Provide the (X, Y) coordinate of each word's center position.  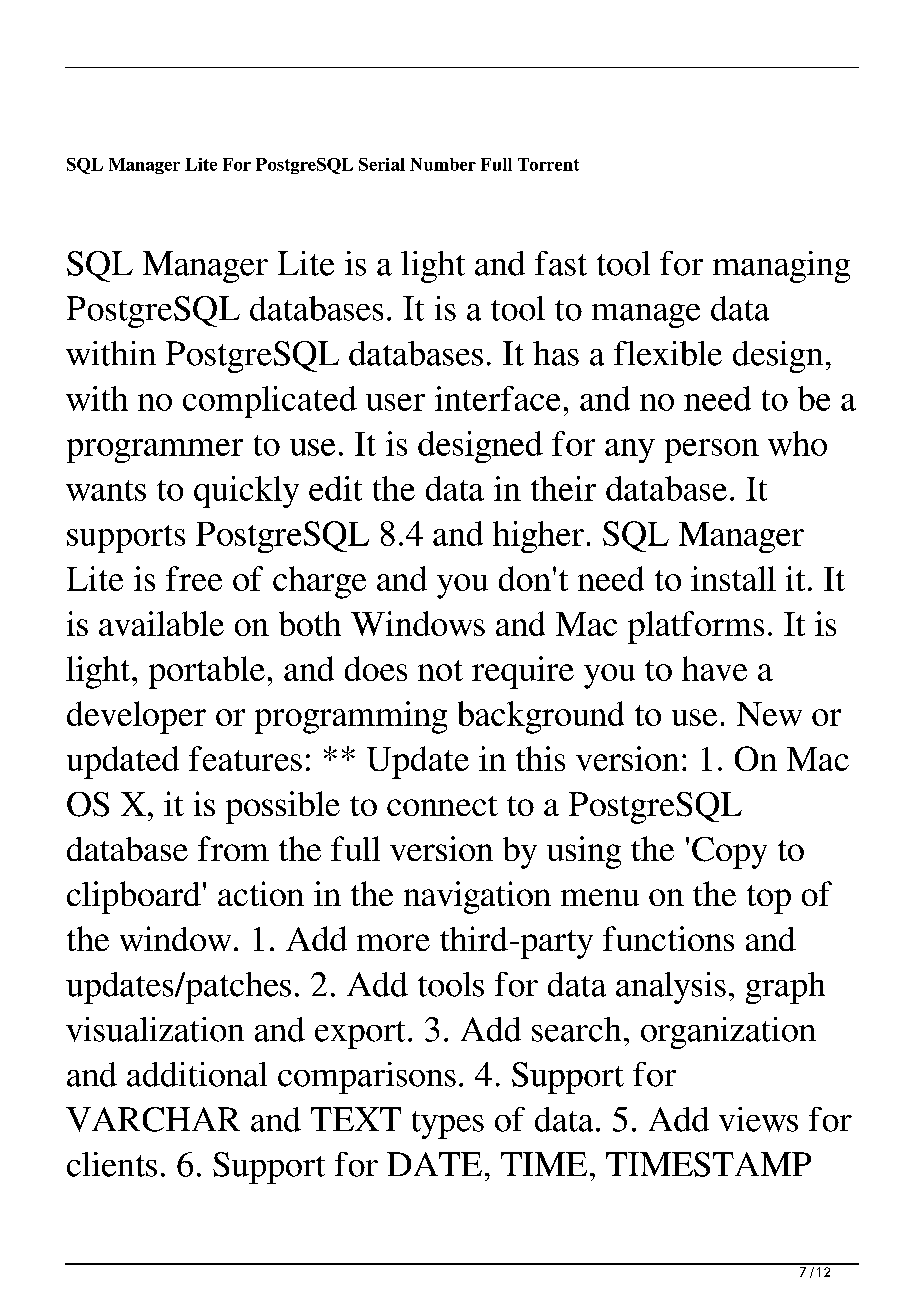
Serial (382, 164)
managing (781, 267)
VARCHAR (153, 1119)
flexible (668, 353)
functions (668, 938)
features (245, 758)
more (393, 942)
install (733, 578)
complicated (270, 402)
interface (497, 398)
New (769, 714)
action (261, 893)
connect (442, 806)
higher (538, 537)
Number (443, 164)
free (194, 578)
